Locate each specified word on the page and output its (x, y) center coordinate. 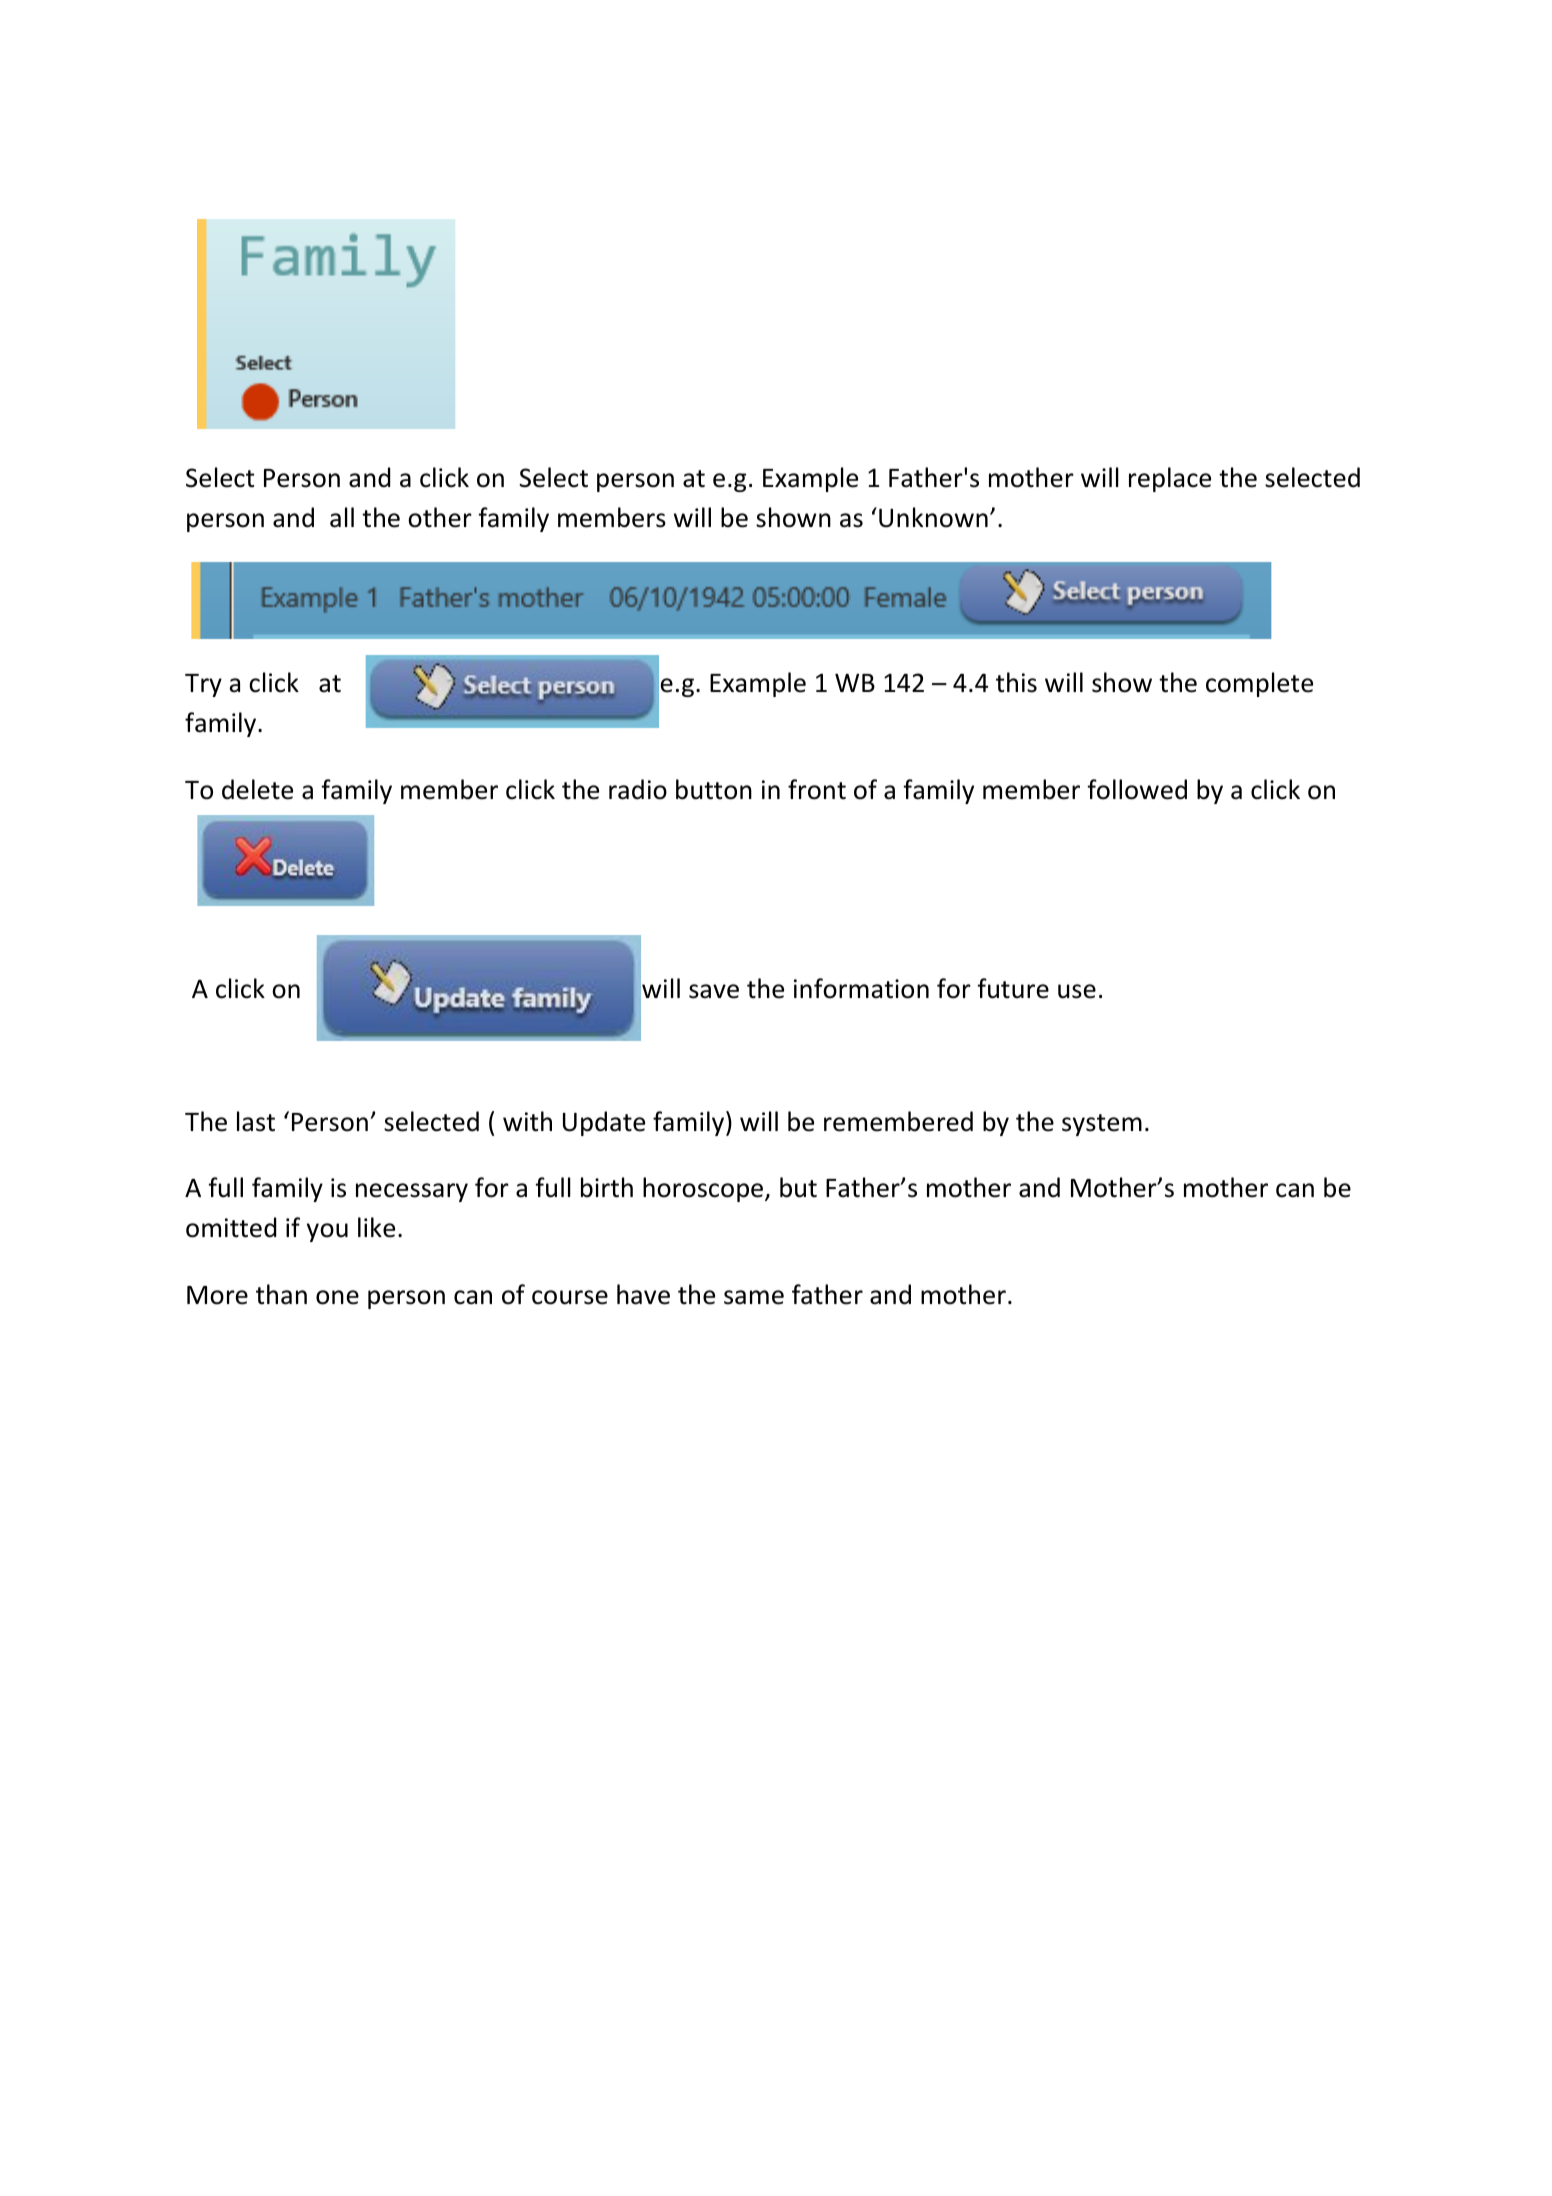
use (1077, 991)
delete (257, 789)
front (817, 789)
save (714, 991)
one (337, 1297)
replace (1170, 479)
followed (1137, 789)
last (256, 1121)
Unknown (933, 517)
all (342, 517)
